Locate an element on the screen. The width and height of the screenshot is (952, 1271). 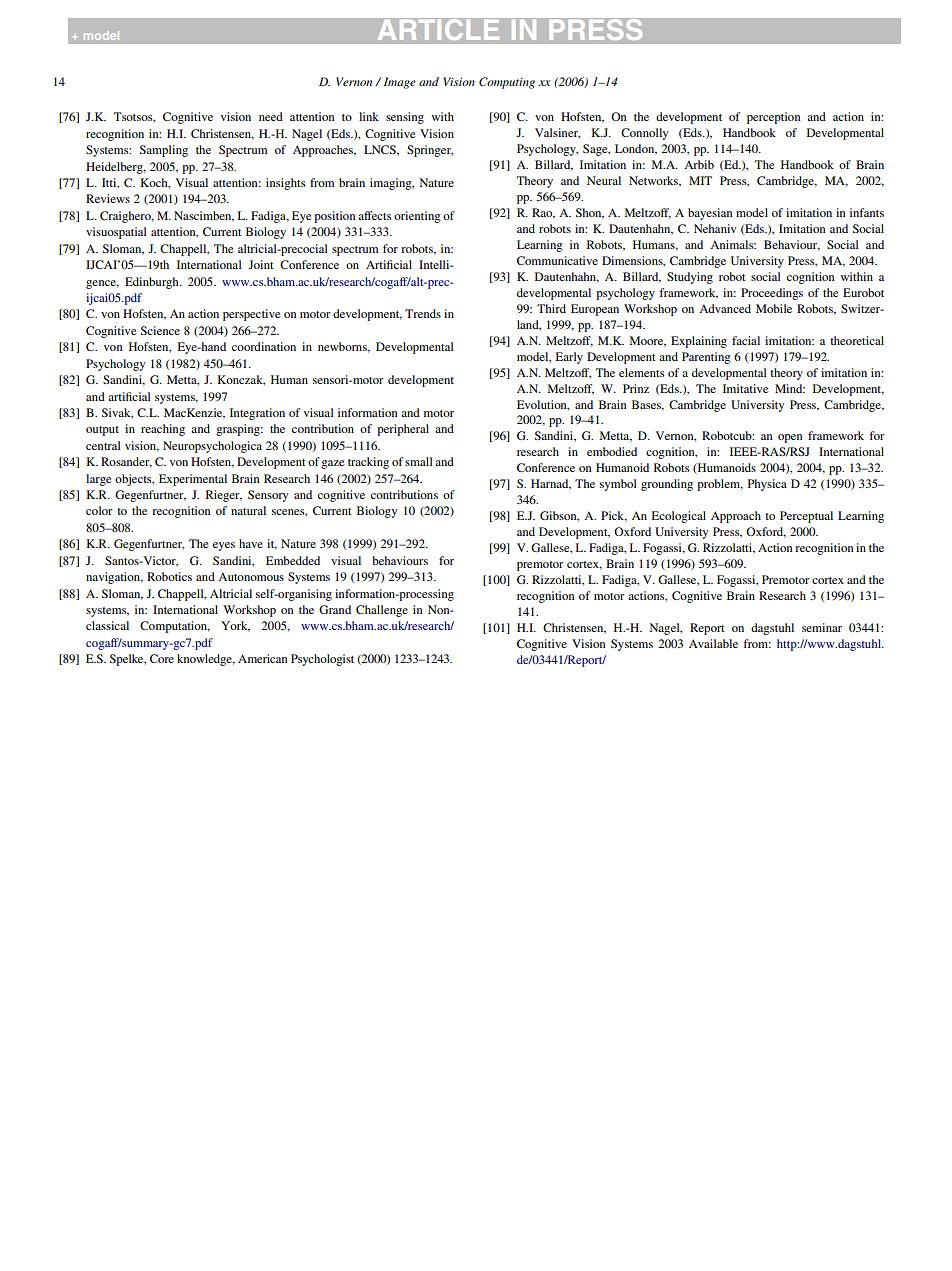
Pick is located at coordinates (614, 516).
